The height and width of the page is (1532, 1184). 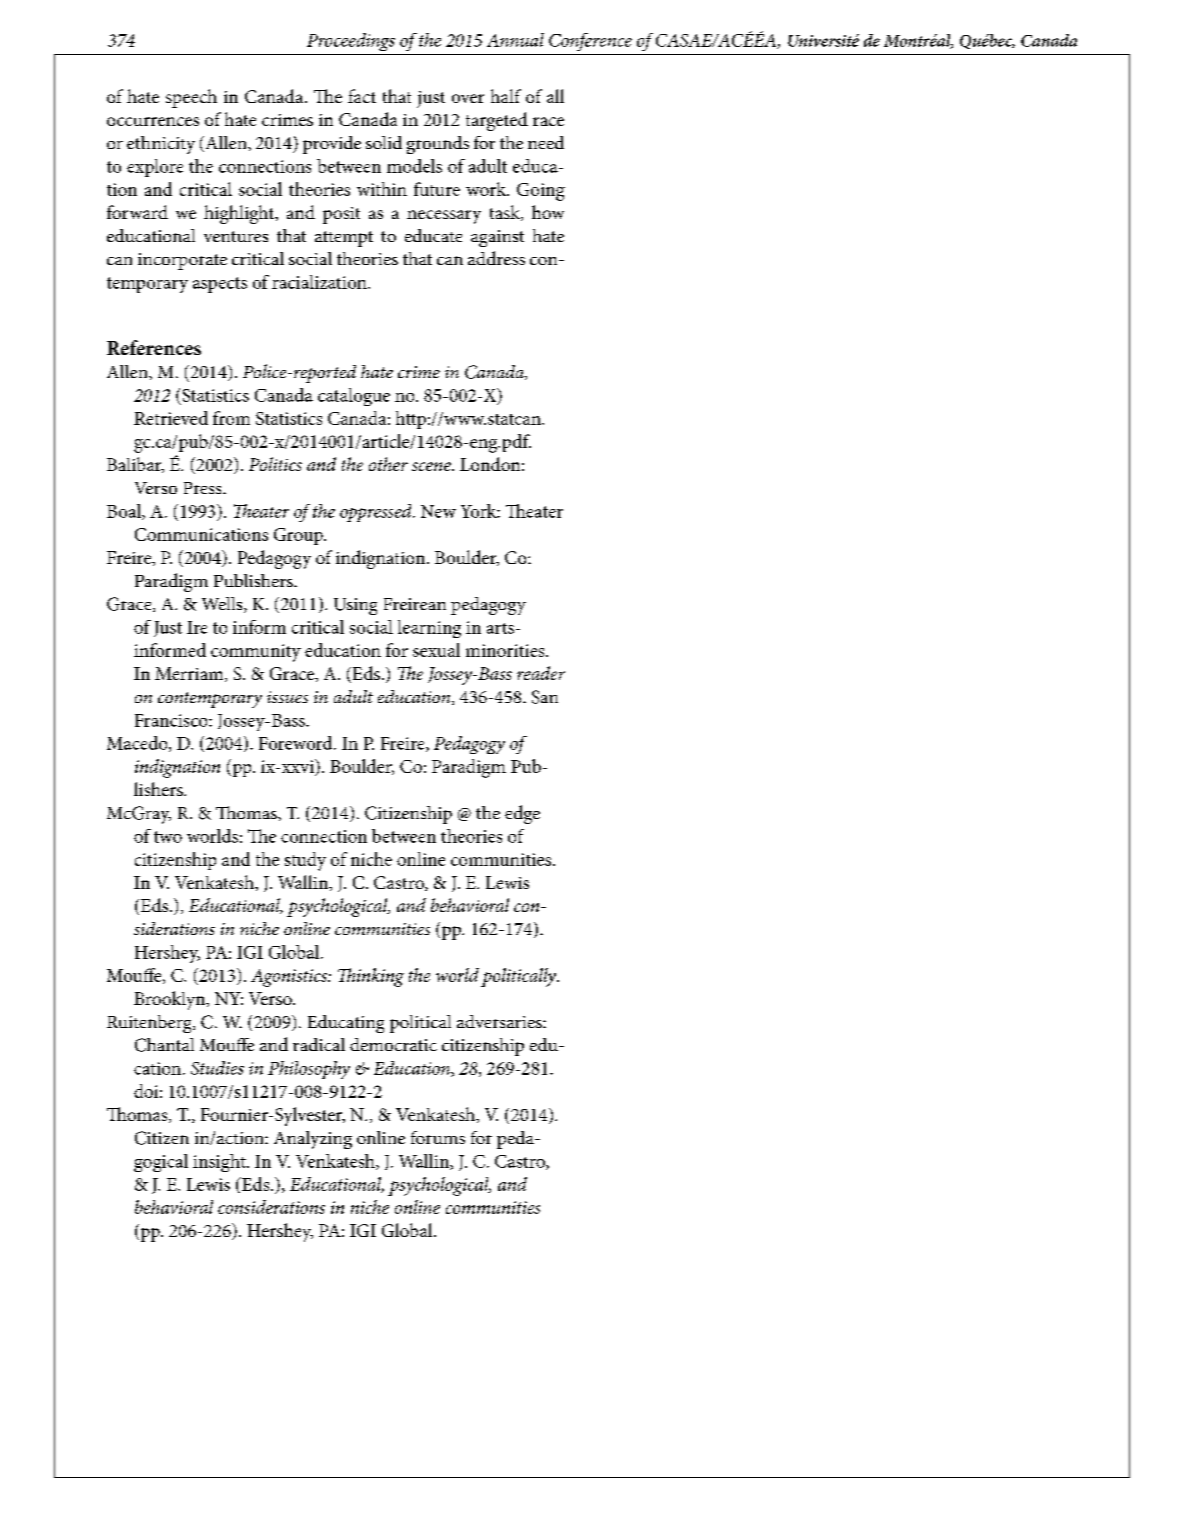 What do you see at coordinates (362, 96) in the page?
I see `fact` at bounding box center [362, 96].
